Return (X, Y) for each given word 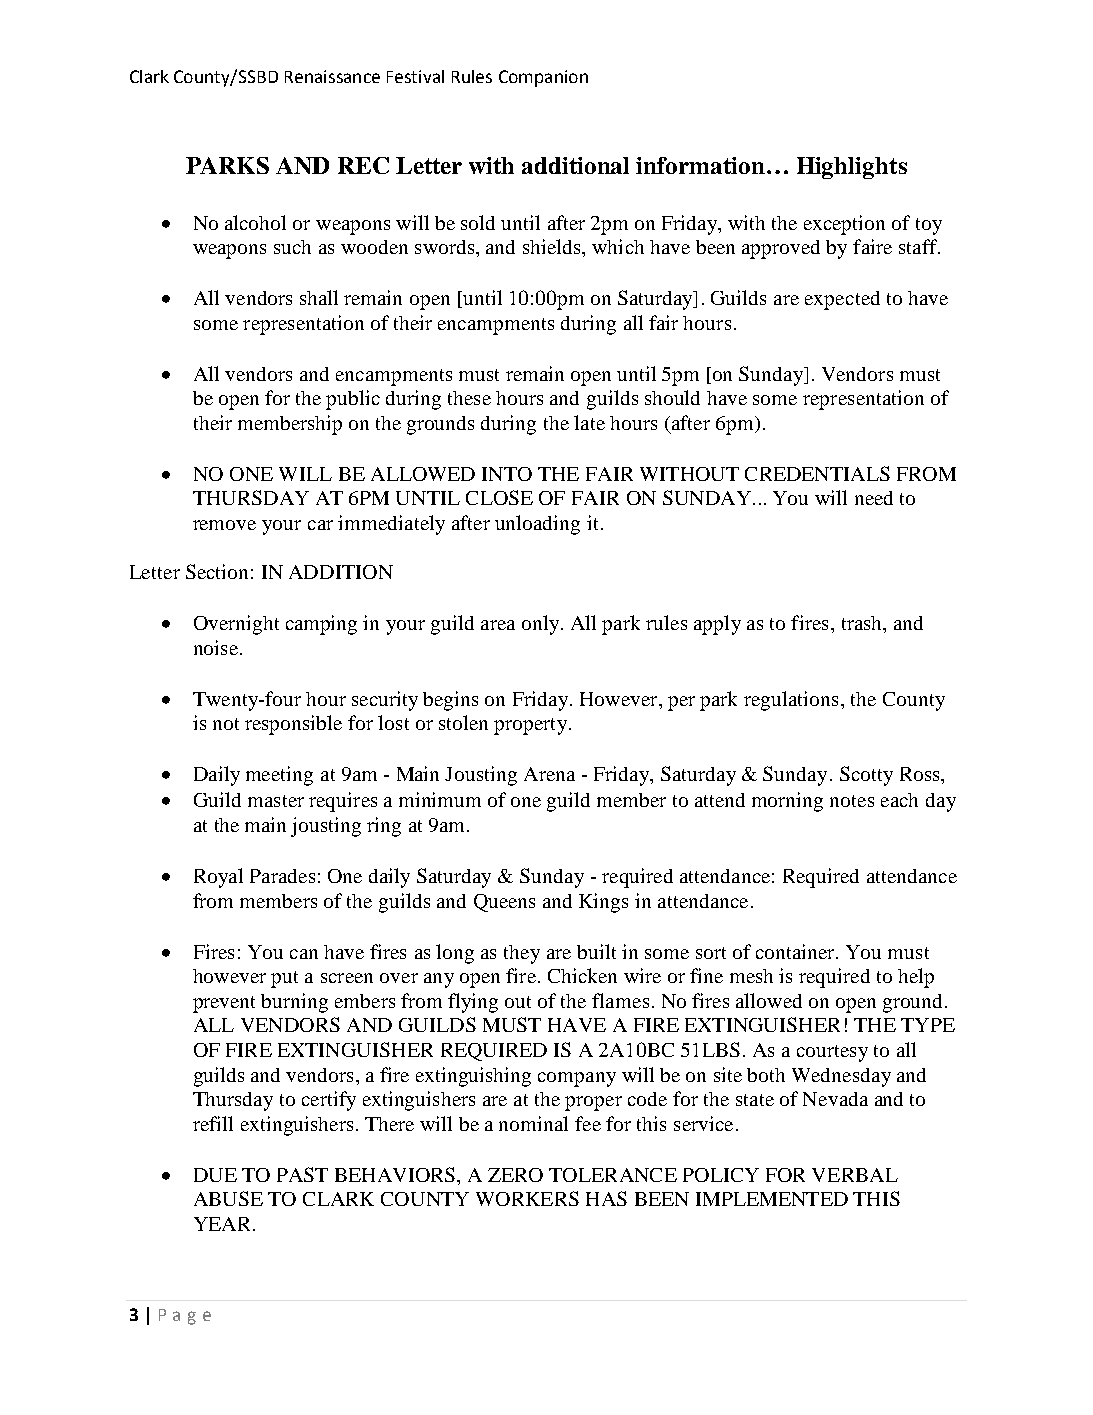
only (542, 625)
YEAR (222, 1224)
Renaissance (332, 76)
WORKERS (527, 1198)
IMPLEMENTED (772, 1199)
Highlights (852, 168)
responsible (293, 725)
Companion (543, 78)
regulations (791, 701)
